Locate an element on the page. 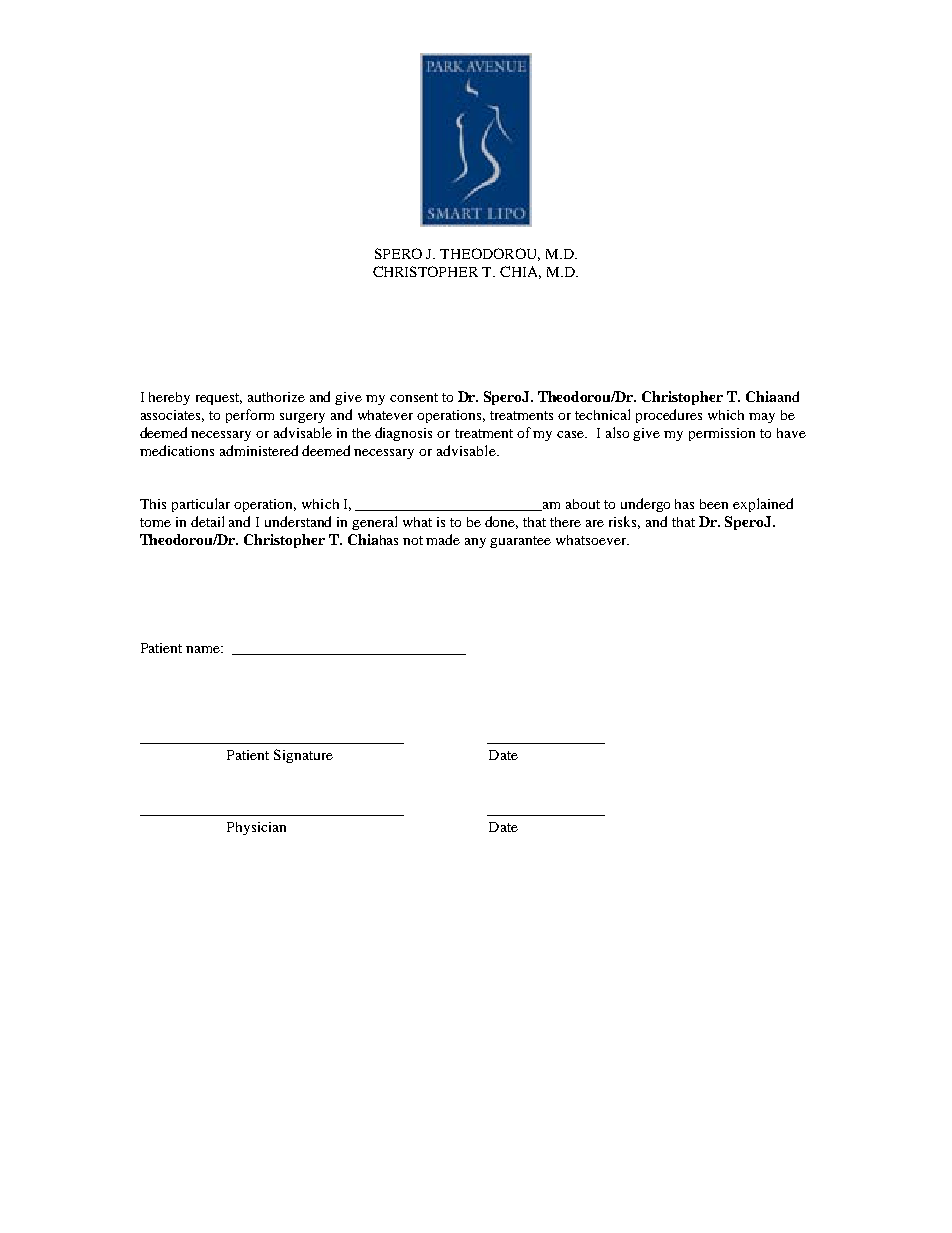 This document has width=952, height=1233. detail is located at coordinates (207, 521).
